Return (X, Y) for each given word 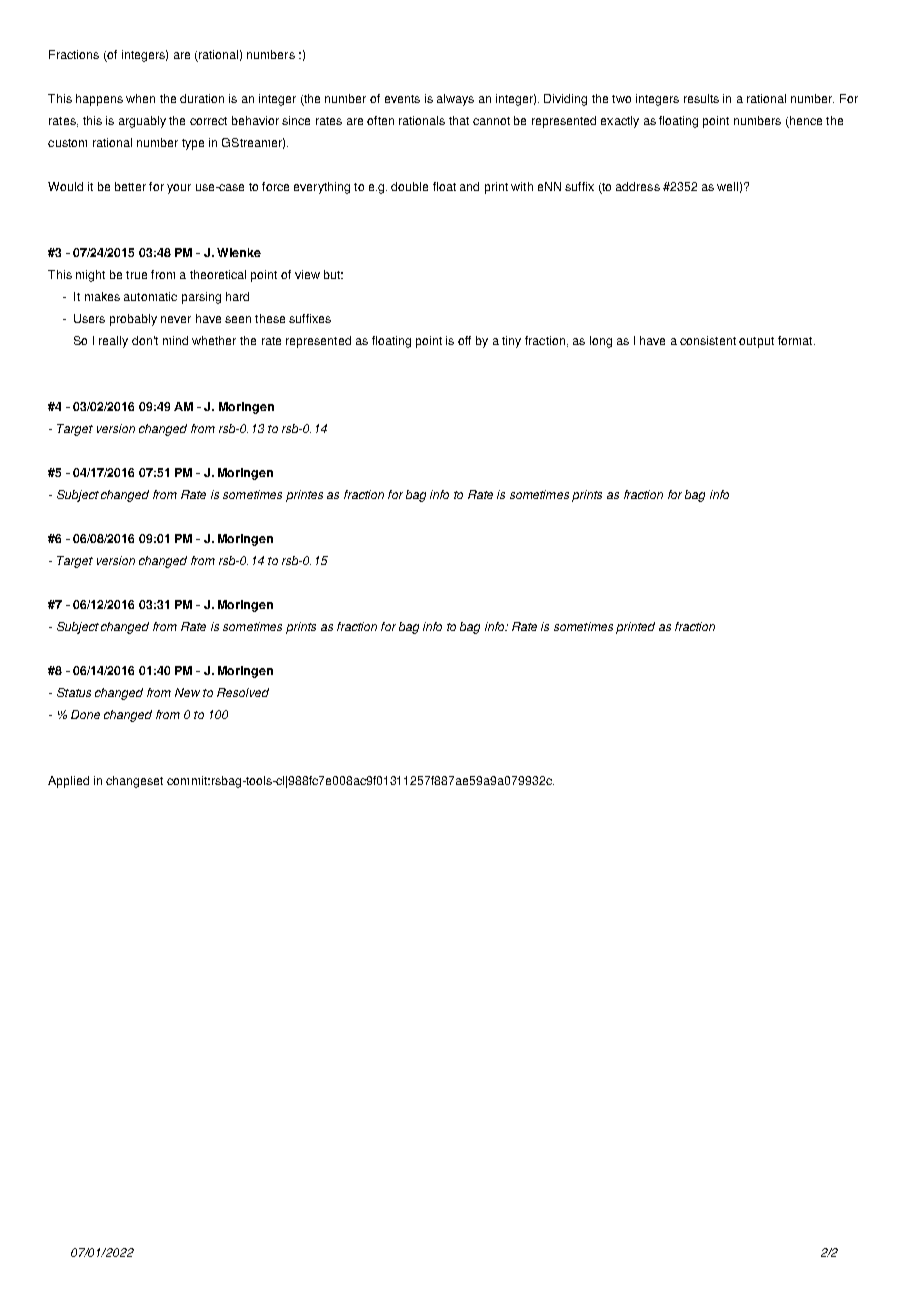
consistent (708, 340)
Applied (68, 782)
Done (85, 714)
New (187, 692)
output (756, 342)
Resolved (243, 692)
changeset (134, 782)
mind (175, 340)
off (464, 340)
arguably (142, 122)
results (701, 98)
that (459, 120)
